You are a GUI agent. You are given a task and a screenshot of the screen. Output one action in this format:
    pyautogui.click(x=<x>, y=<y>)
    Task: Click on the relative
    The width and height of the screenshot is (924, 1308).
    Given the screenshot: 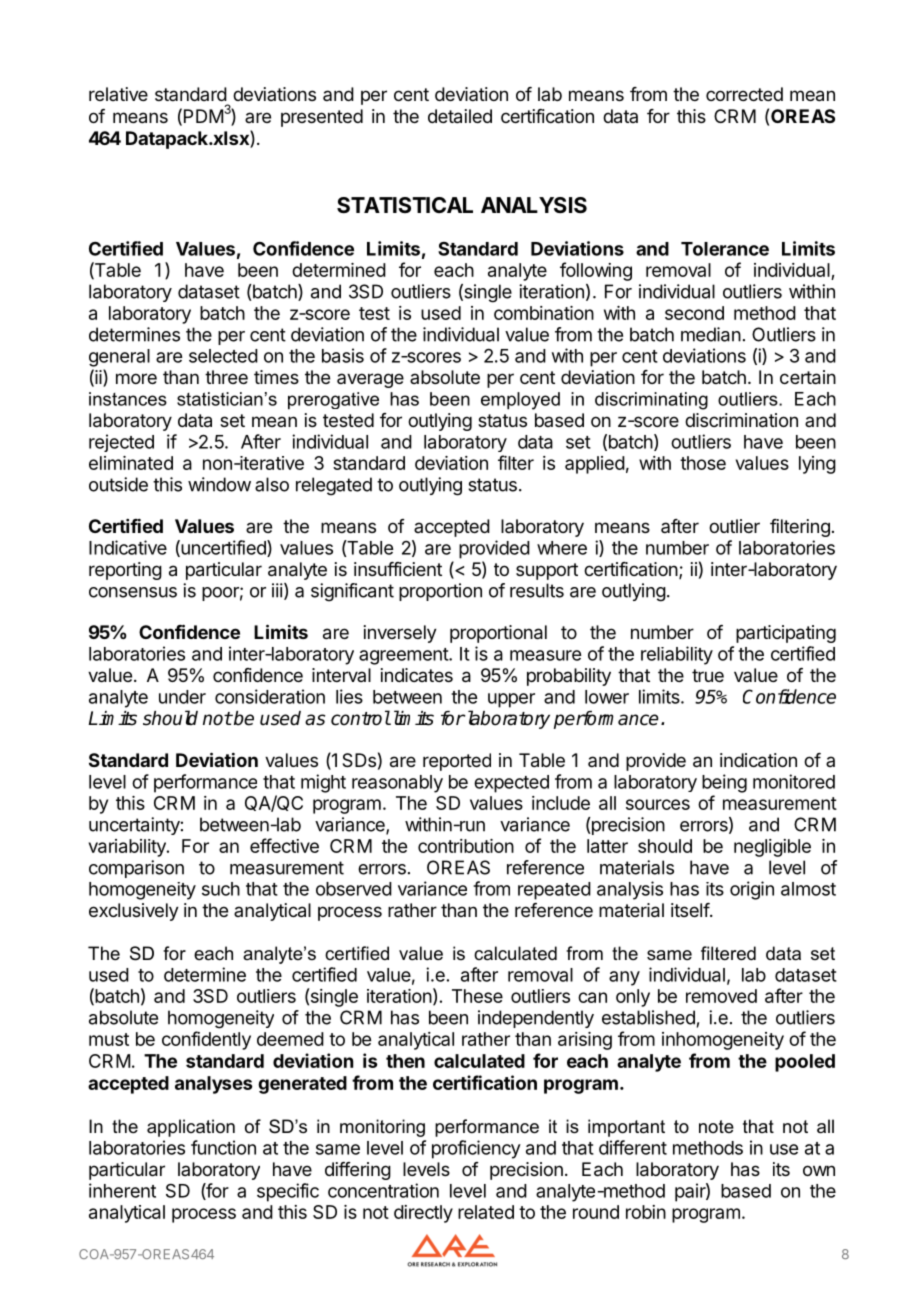 What is the action you would take?
    pyautogui.click(x=118, y=94)
